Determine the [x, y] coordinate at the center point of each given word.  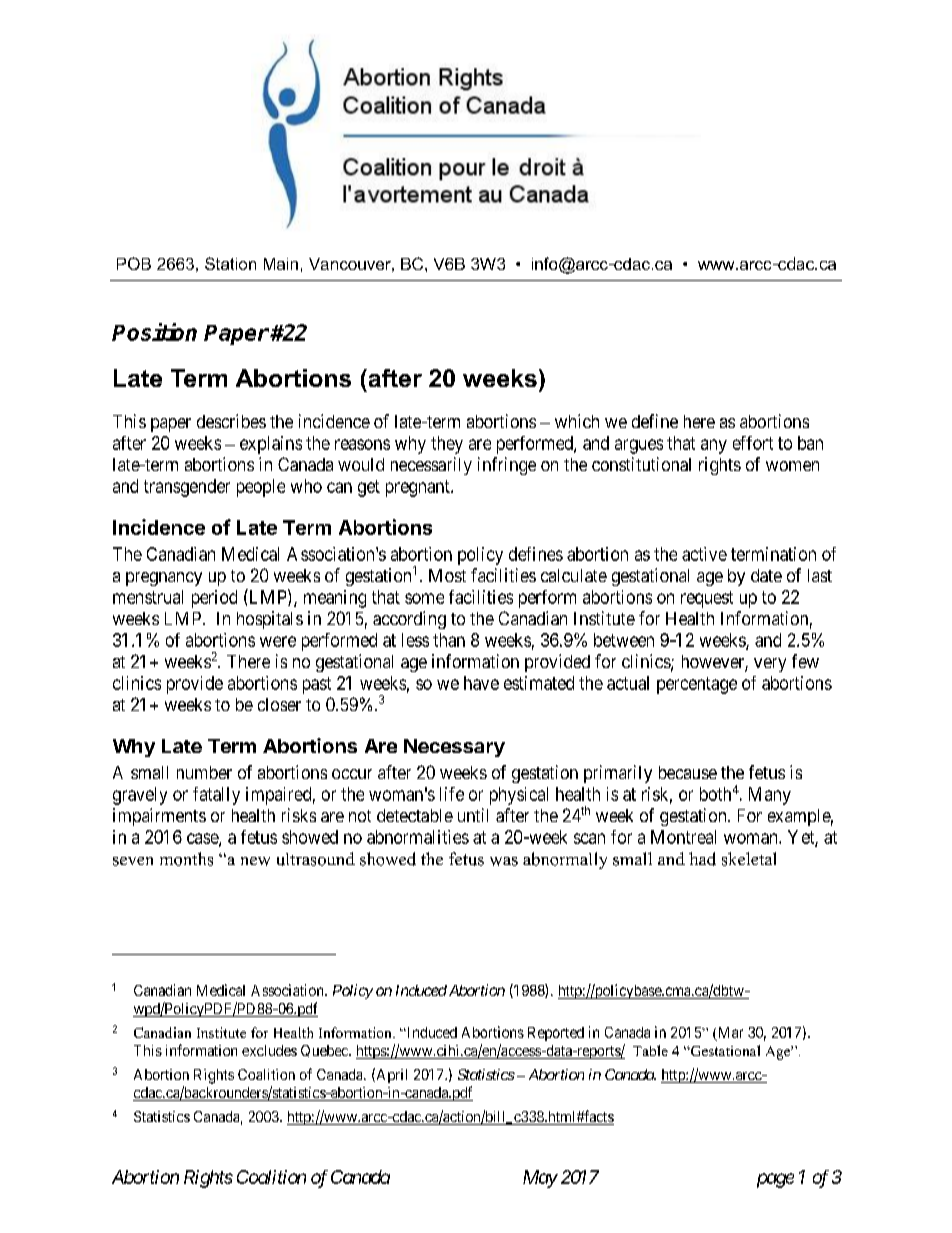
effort [753, 443]
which [577, 421]
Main [281, 264]
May [540, 1179]
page [775, 1180]
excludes [269, 1050]
